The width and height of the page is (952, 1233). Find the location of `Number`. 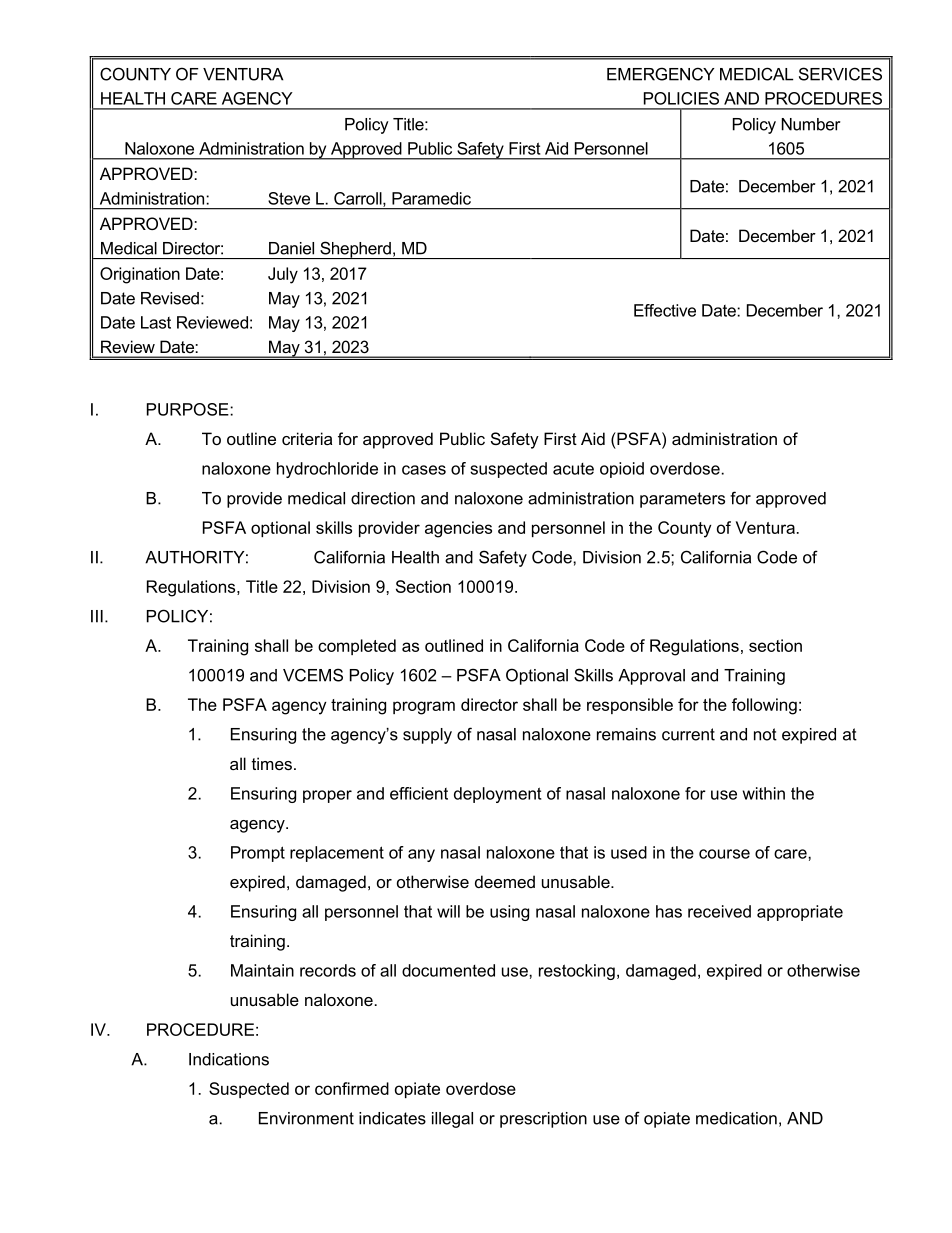

Number is located at coordinates (811, 124).
